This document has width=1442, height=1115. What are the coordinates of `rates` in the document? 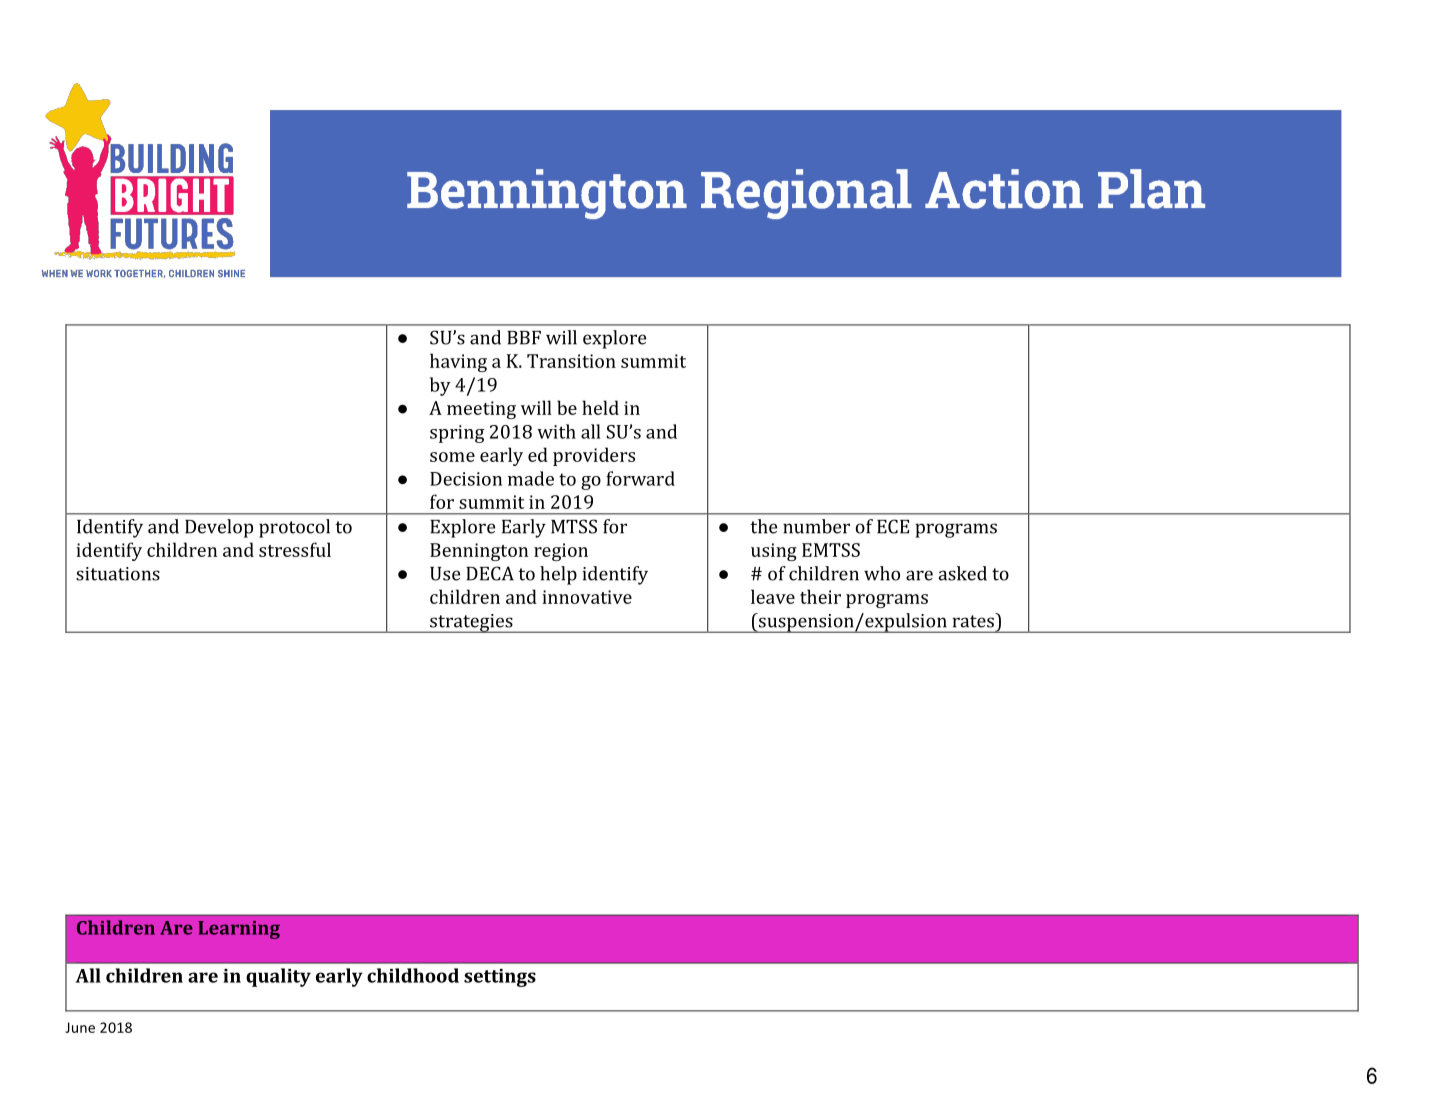 It's located at (974, 620).
